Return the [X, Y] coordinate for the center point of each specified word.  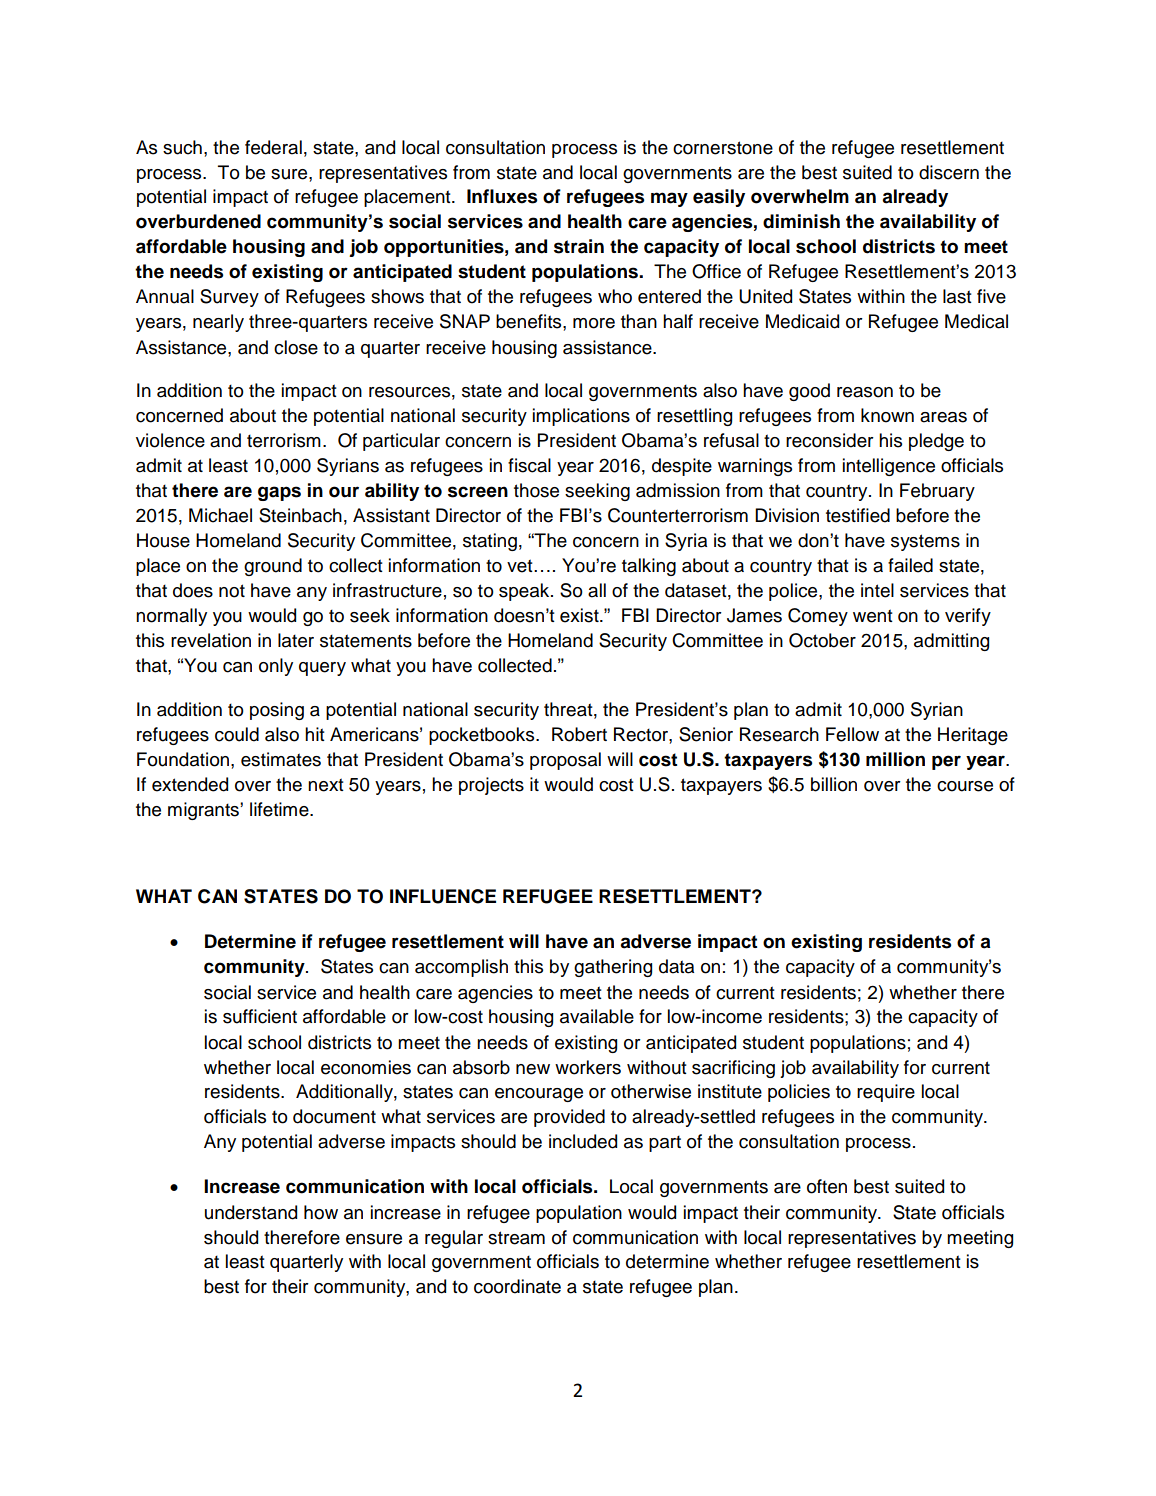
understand [251, 1212]
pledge [936, 442]
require [886, 1093]
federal [273, 147]
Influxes [502, 196]
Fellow [852, 734]
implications [581, 417]
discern [949, 172]
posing [277, 711]
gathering [613, 968]
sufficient [260, 1016]
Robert [579, 734]
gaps [279, 493]
